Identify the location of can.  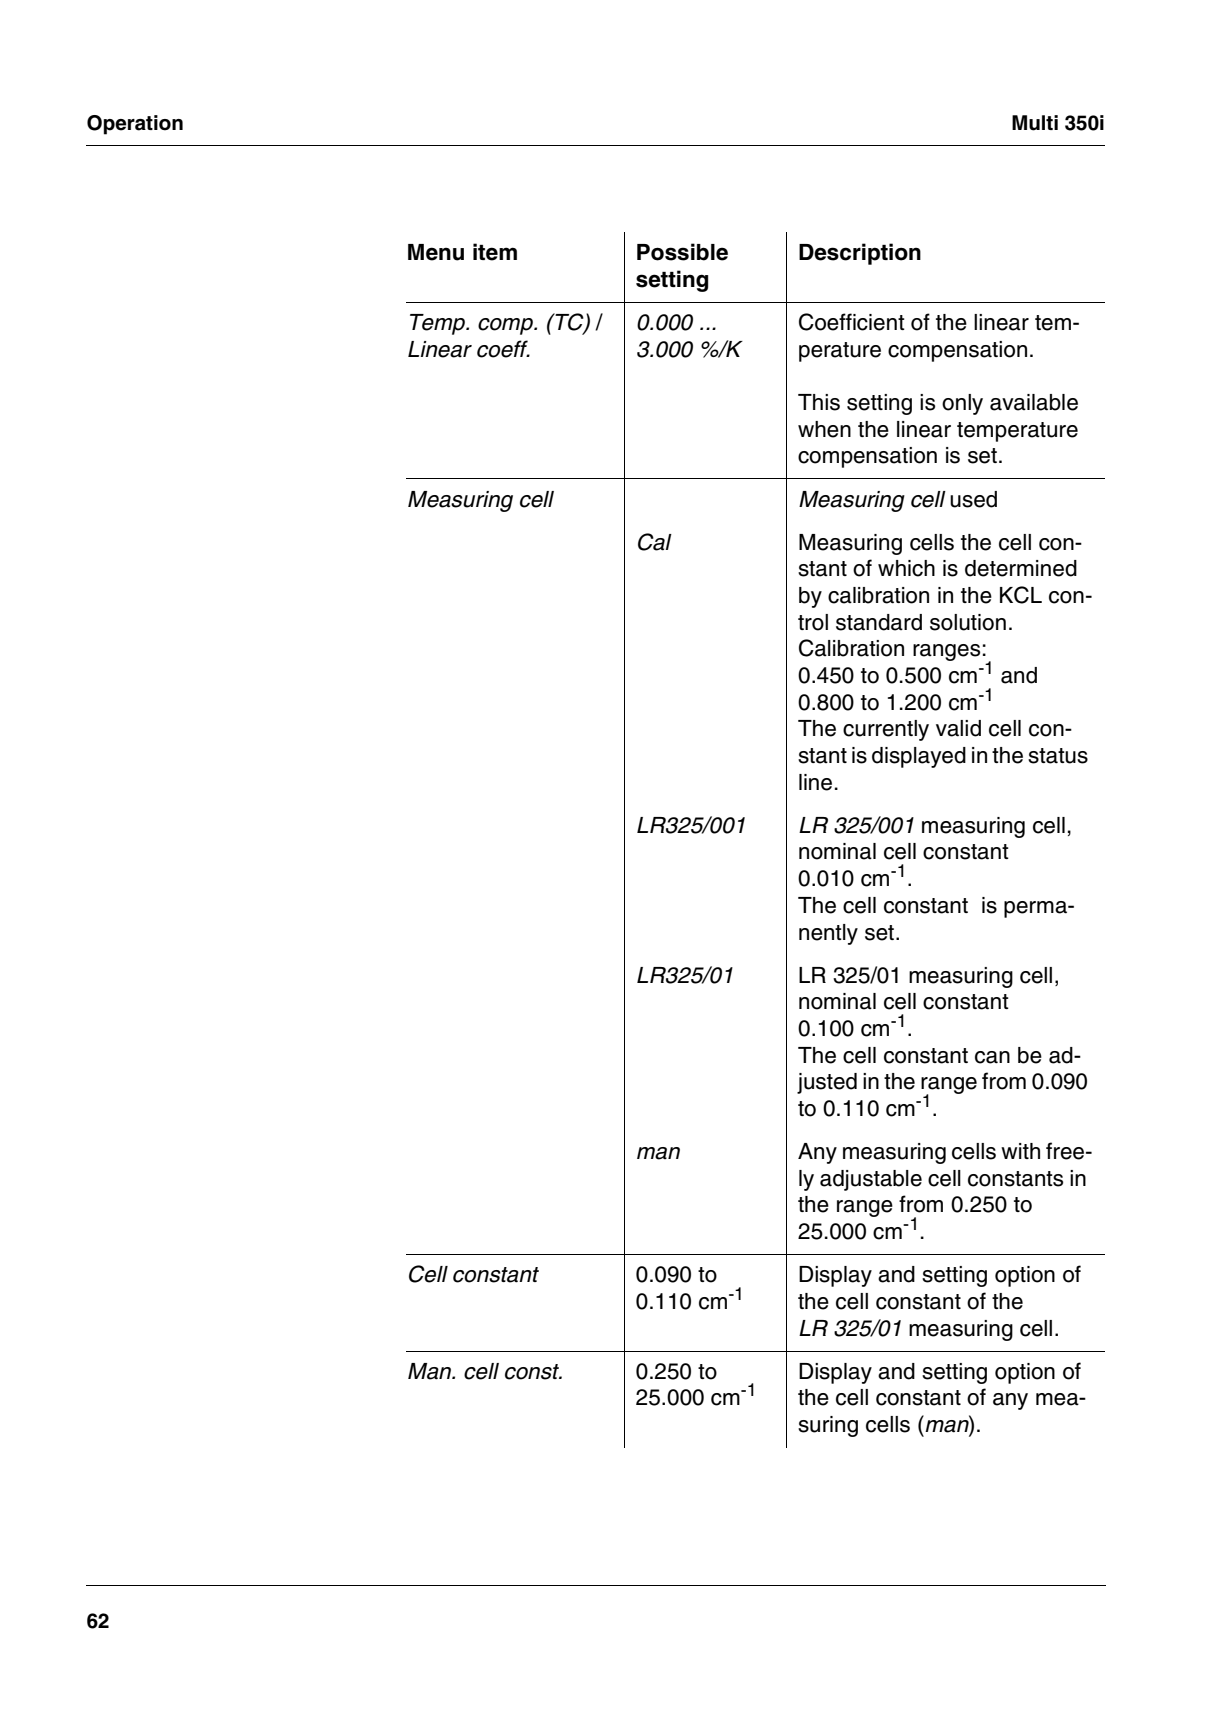
(992, 1057).
